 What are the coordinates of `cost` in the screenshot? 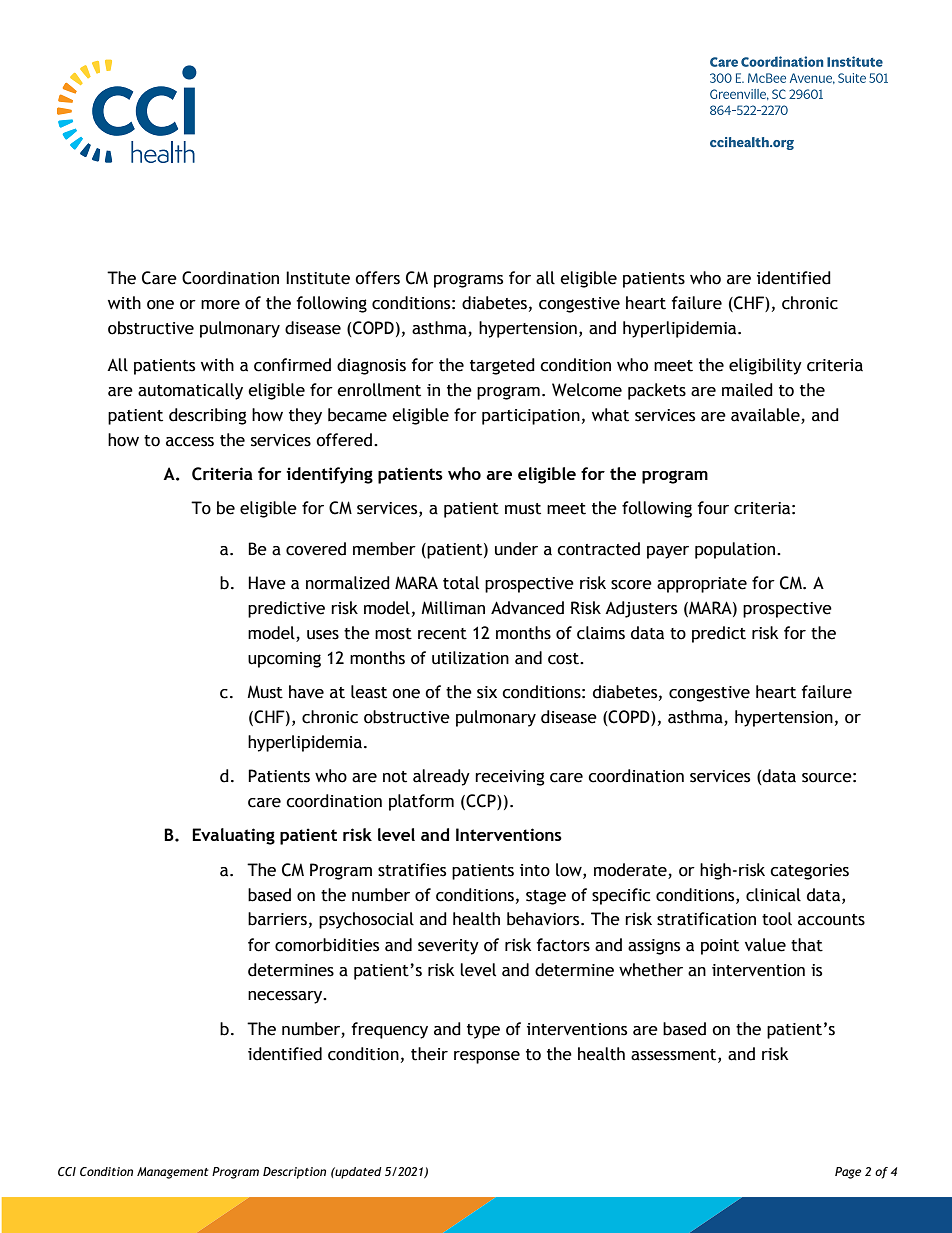 It's located at (564, 659).
